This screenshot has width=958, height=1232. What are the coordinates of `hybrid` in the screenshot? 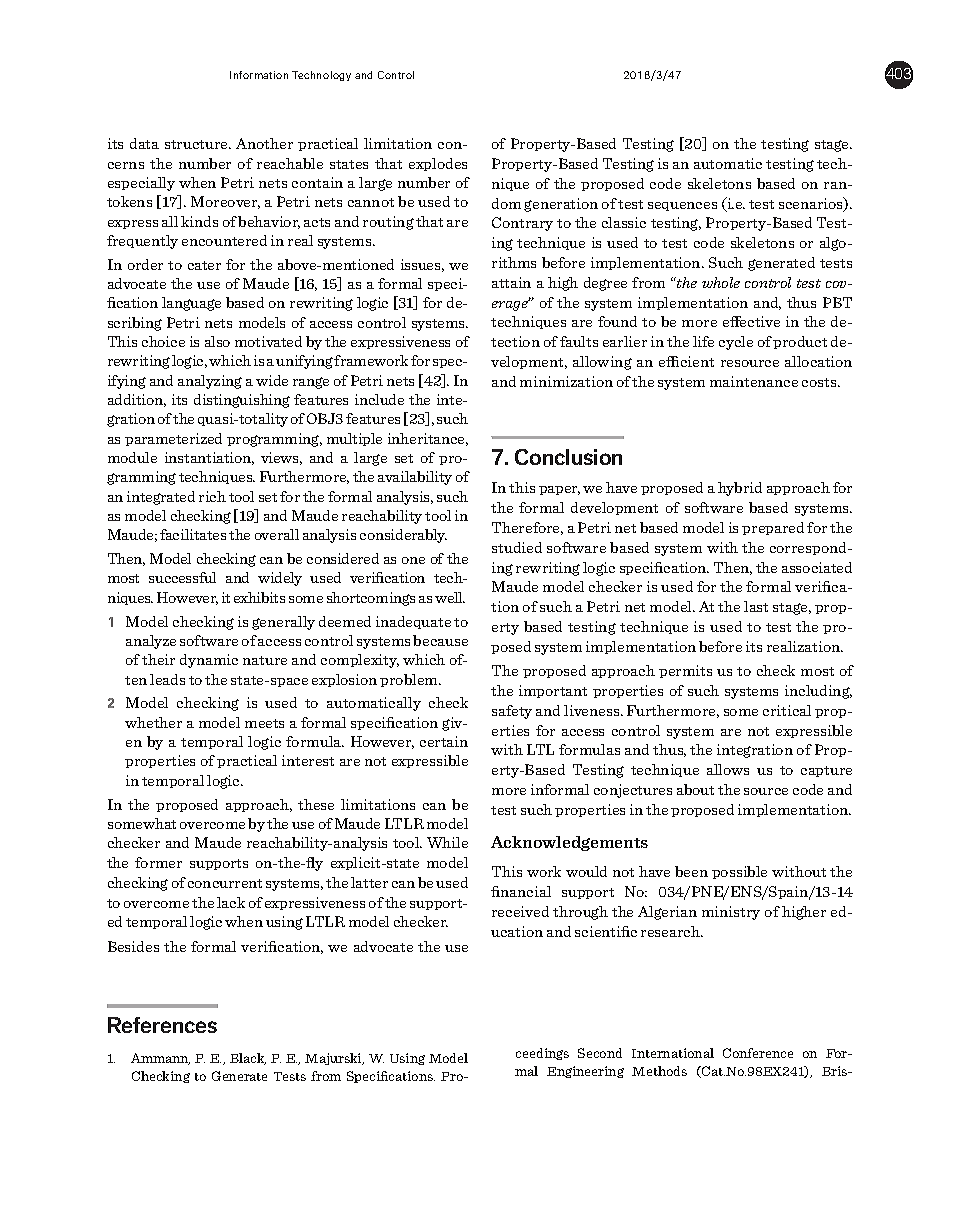 It's located at (740, 489).
